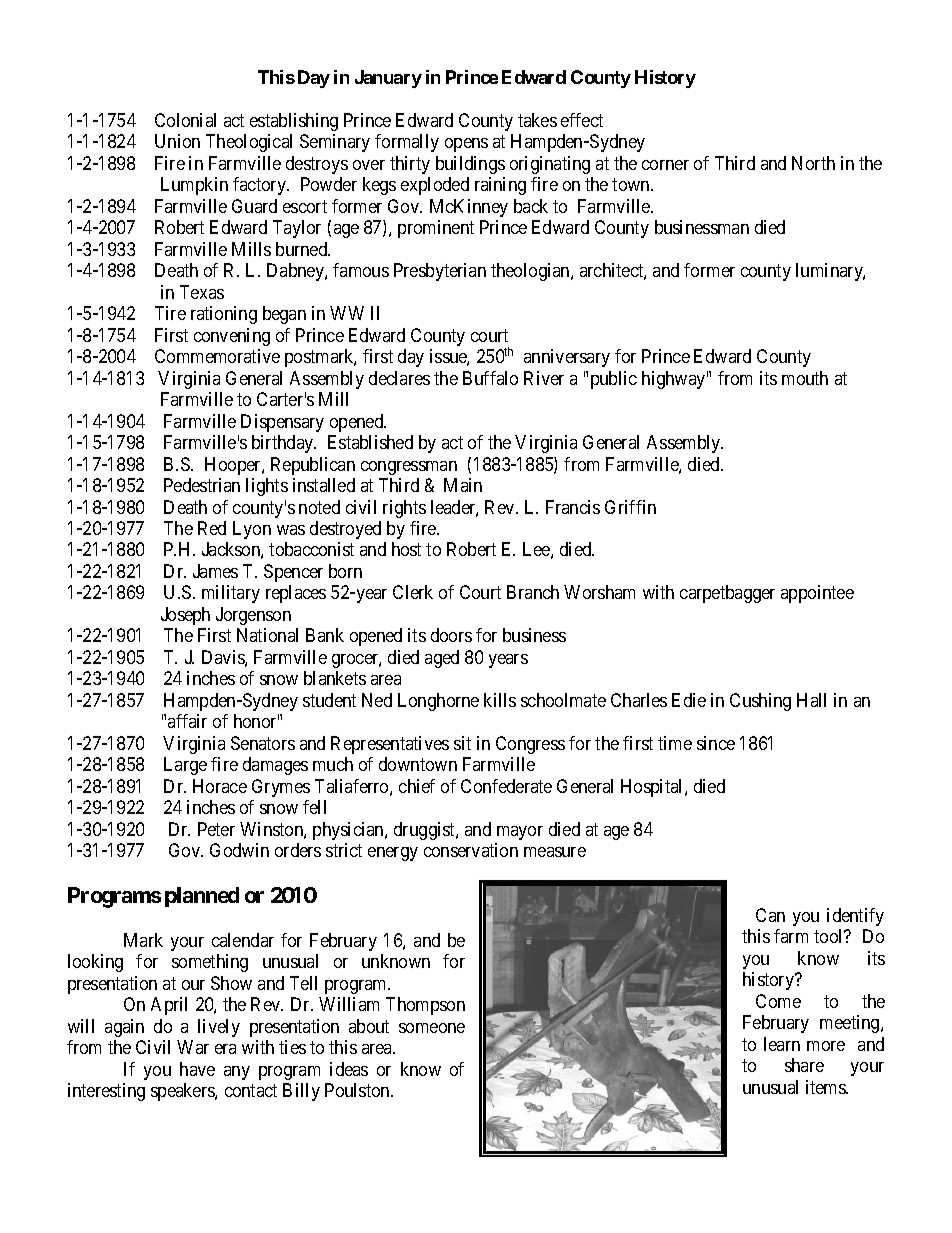 This image has height=1233, width=952. Describe the element at coordinates (216, 829) in the image. I see `Peter` at that location.
